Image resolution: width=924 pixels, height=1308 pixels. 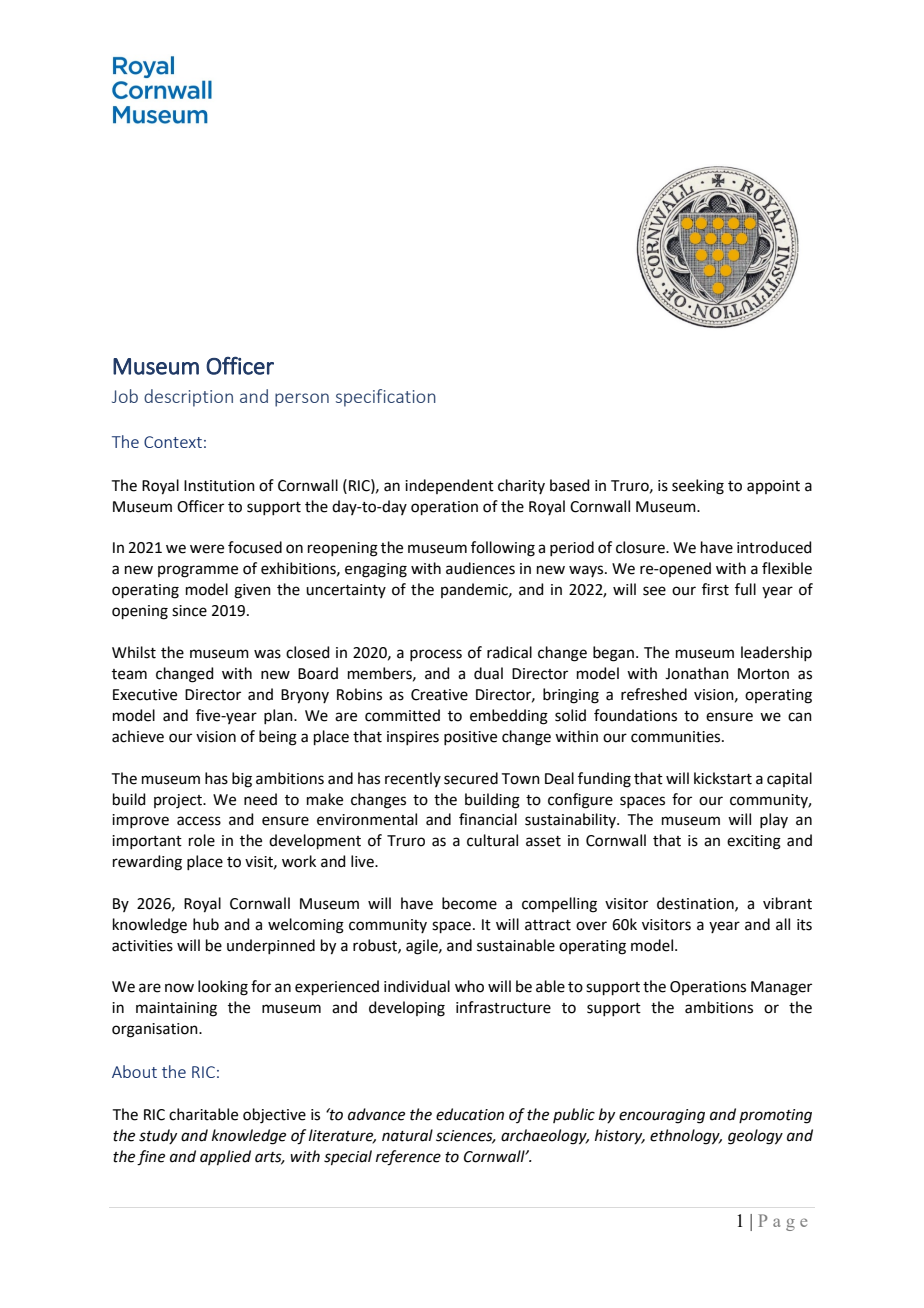 What do you see at coordinates (469, 903) in the screenshot?
I see `become` at bounding box center [469, 903].
